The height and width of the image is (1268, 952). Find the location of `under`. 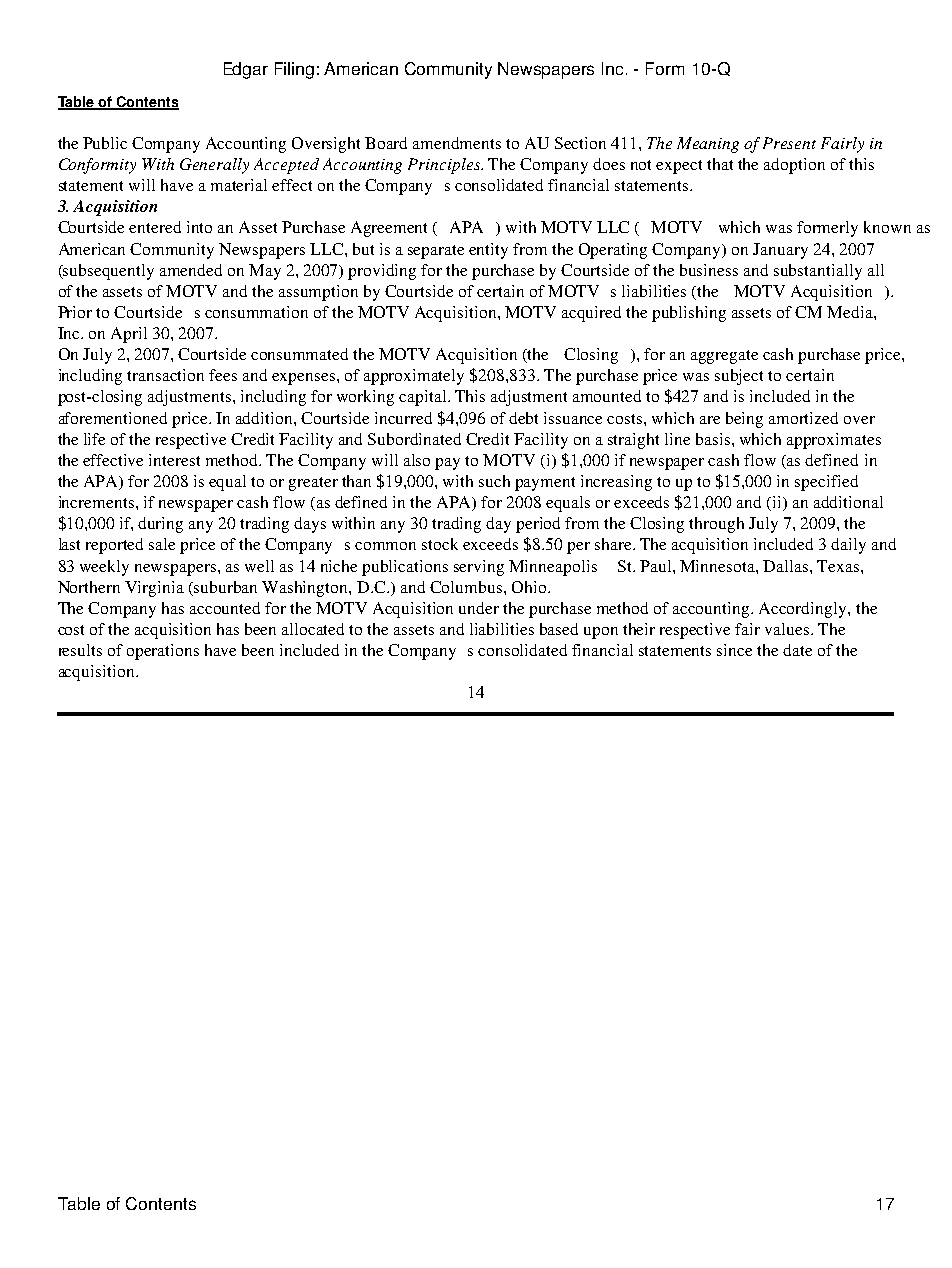

under is located at coordinates (479, 608).
